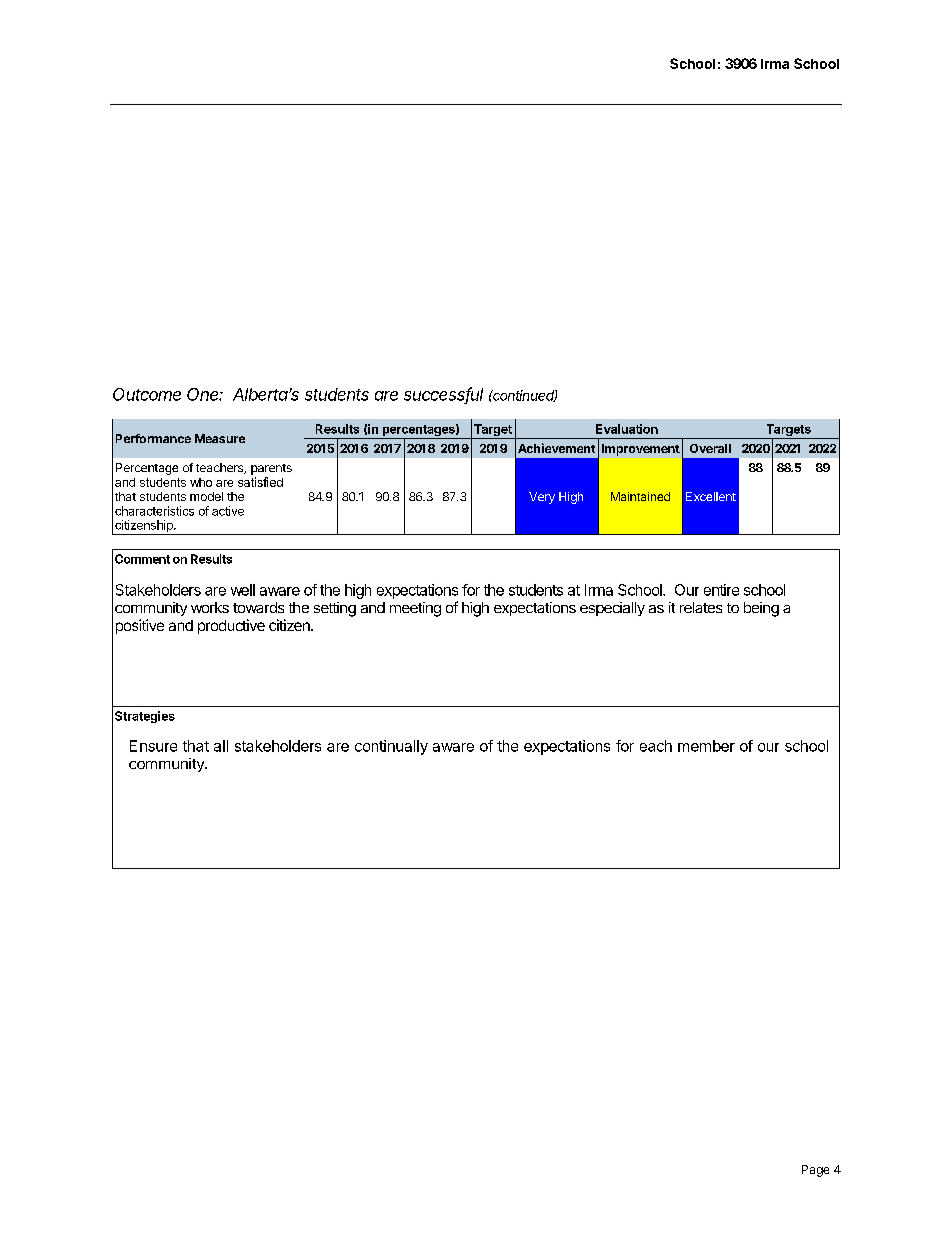  What do you see at coordinates (415, 609) in the image?
I see `meeting` at bounding box center [415, 609].
